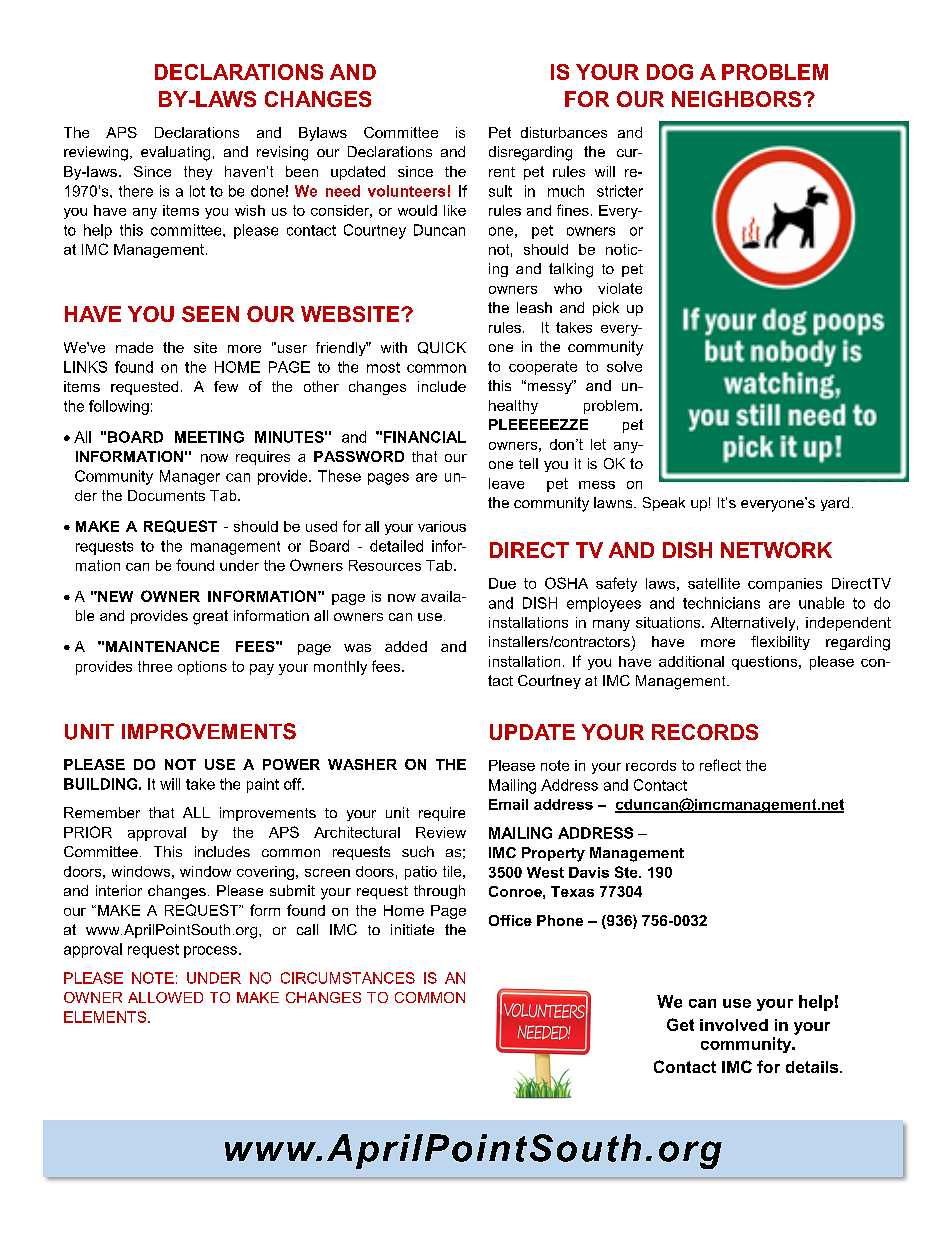  Describe the element at coordinates (720, 765) in the screenshot. I see `reflect` at that location.
